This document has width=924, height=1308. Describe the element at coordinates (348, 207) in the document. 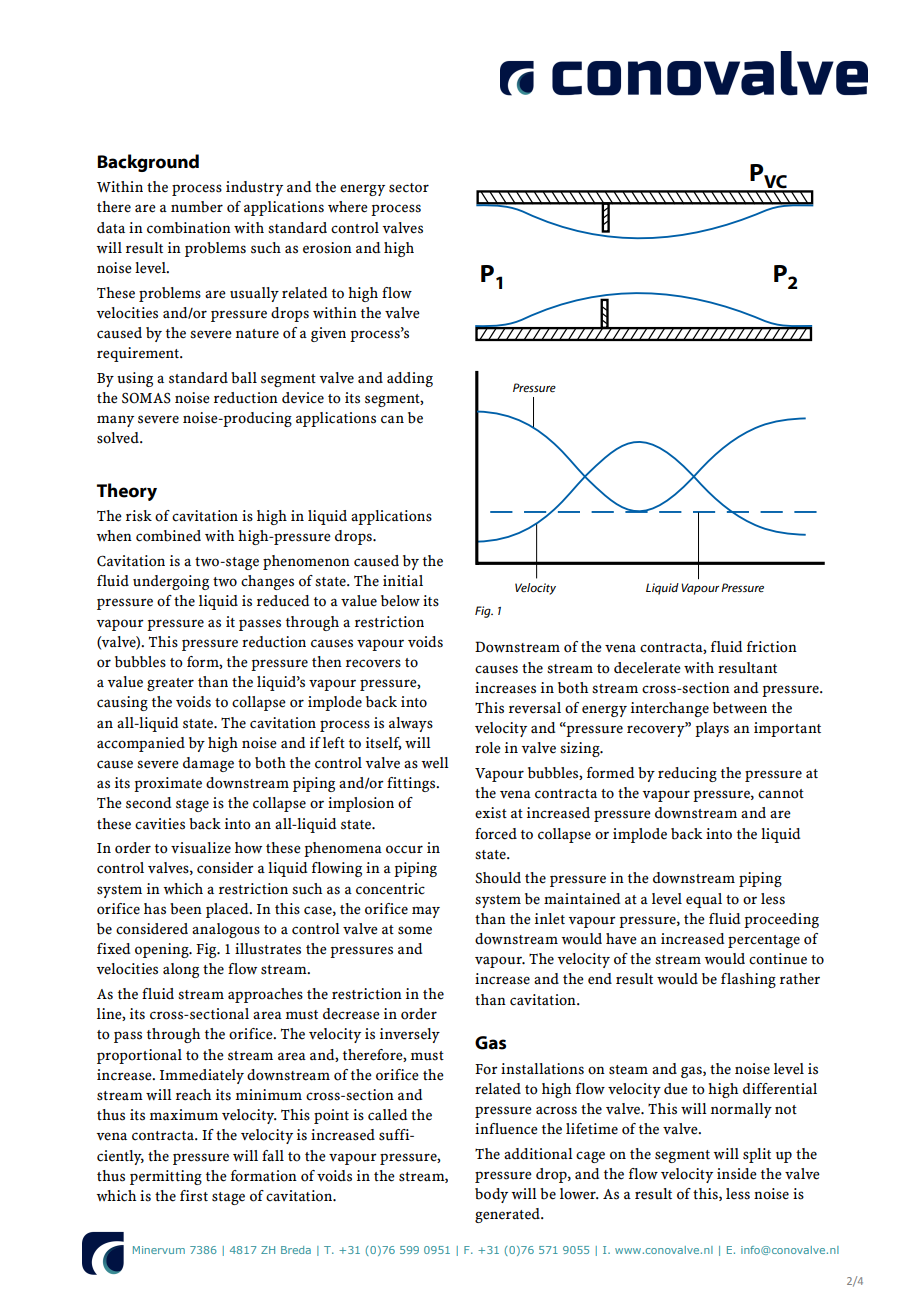

I see `where` at that location.
